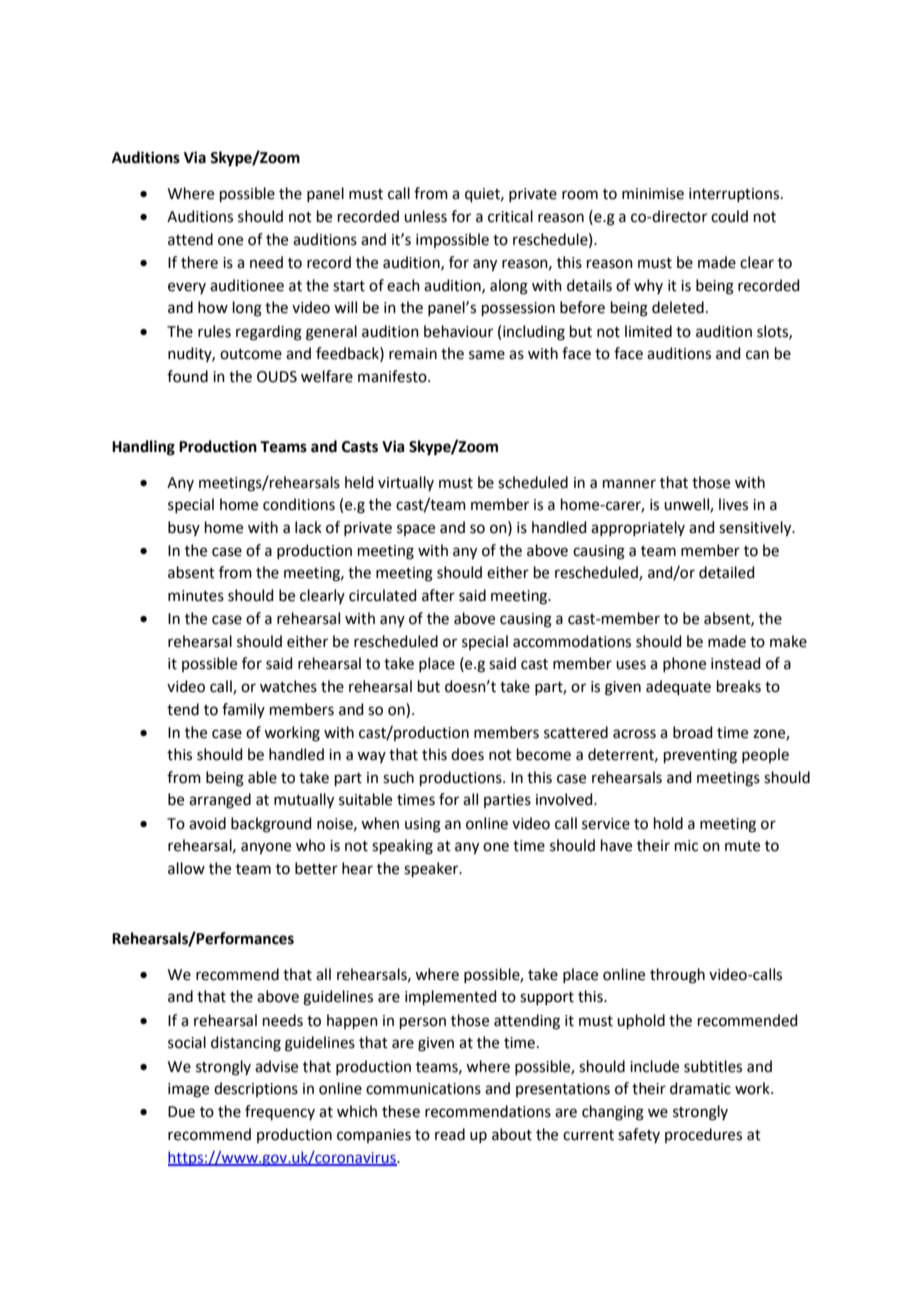 Image resolution: width=924 pixels, height=1308 pixels. What do you see at coordinates (438, 595) in the document?
I see `after` at bounding box center [438, 595].
